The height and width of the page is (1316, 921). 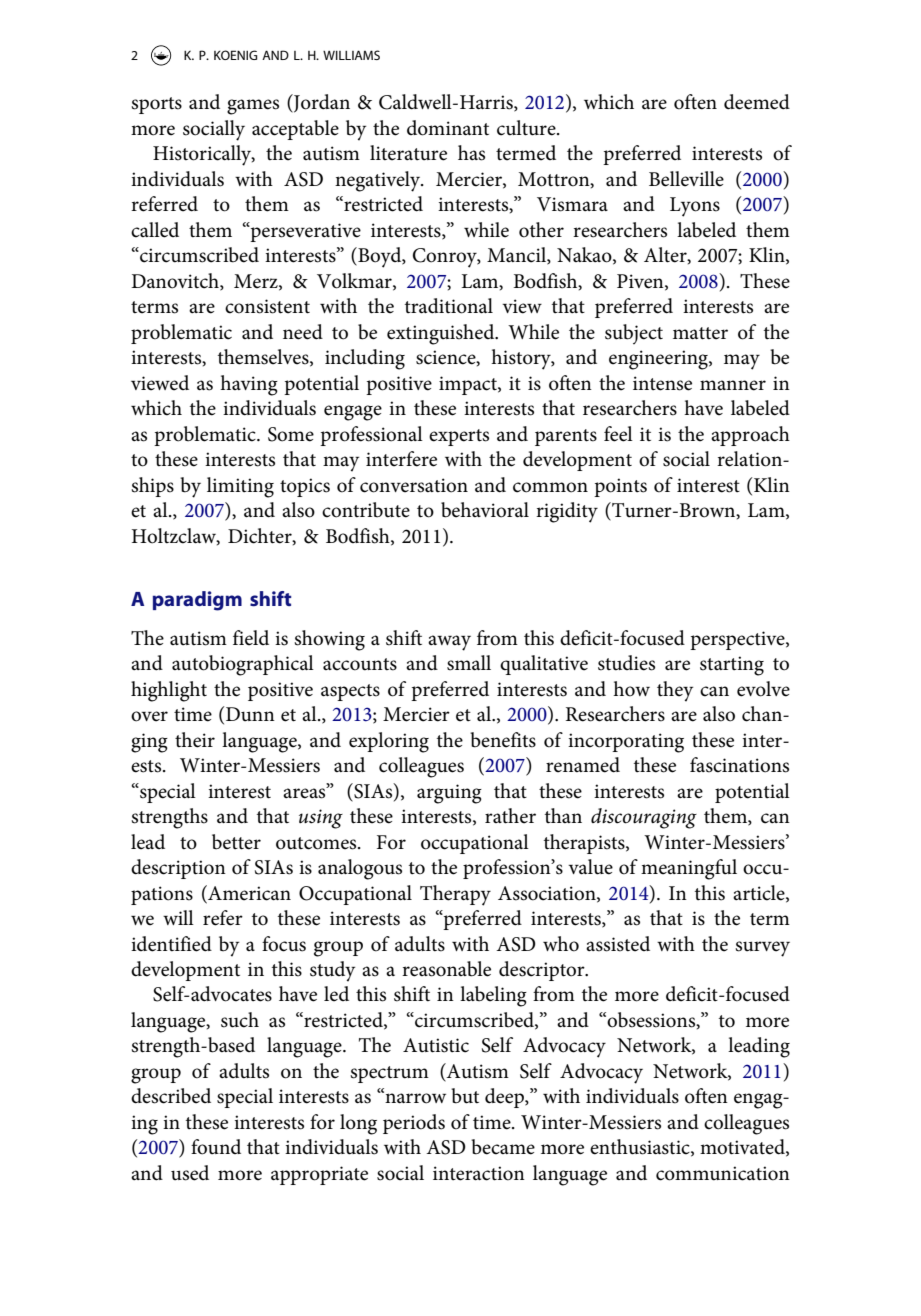 What do you see at coordinates (732, 666) in the page?
I see `starting` at bounding box center [732, 666].
